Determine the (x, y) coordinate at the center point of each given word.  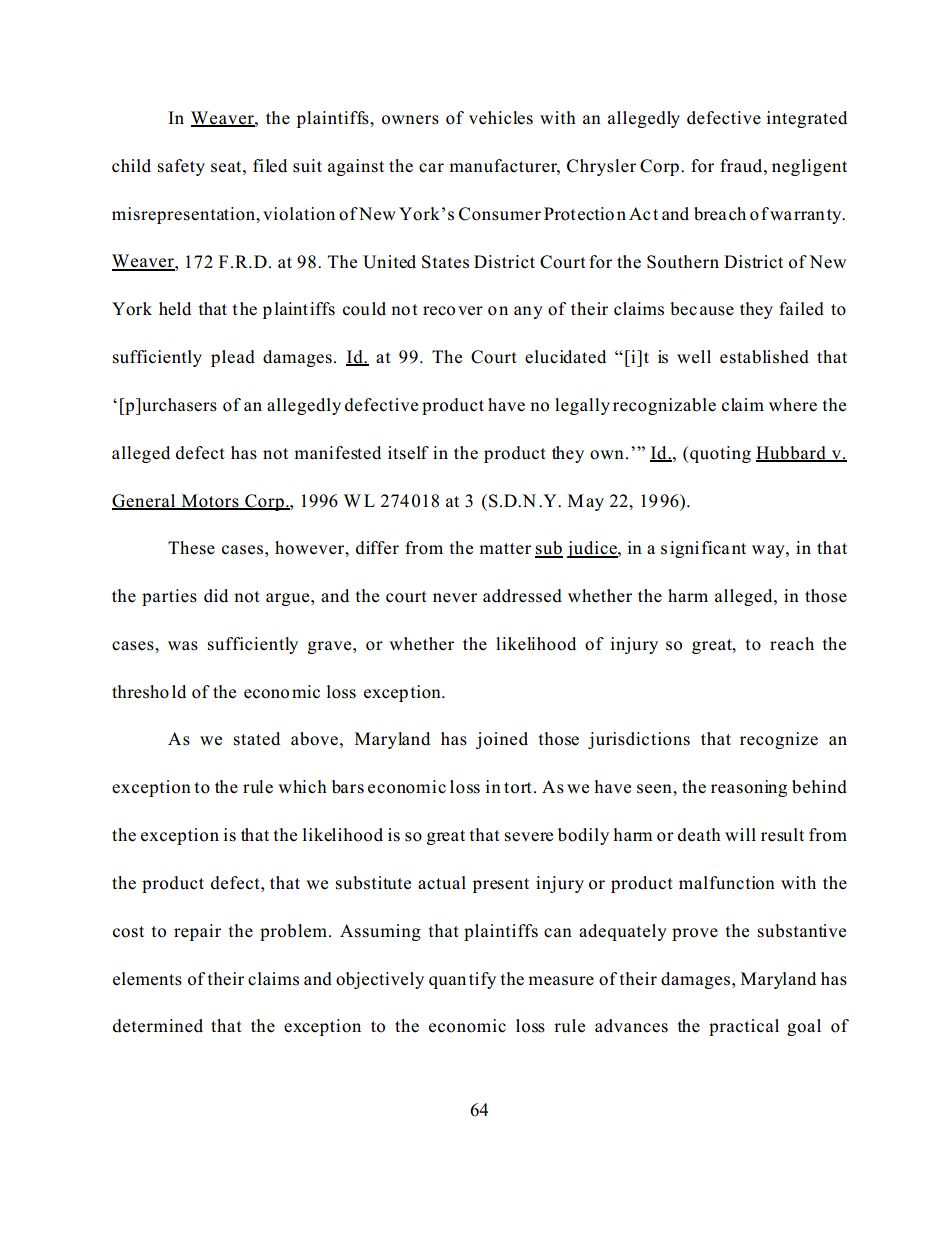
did (216, 596)
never (455, 597)
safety (181, 167)
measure (561, 981)
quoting (719, 454)
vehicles (501, 118)
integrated (806, 119)
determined (158, 1026)
